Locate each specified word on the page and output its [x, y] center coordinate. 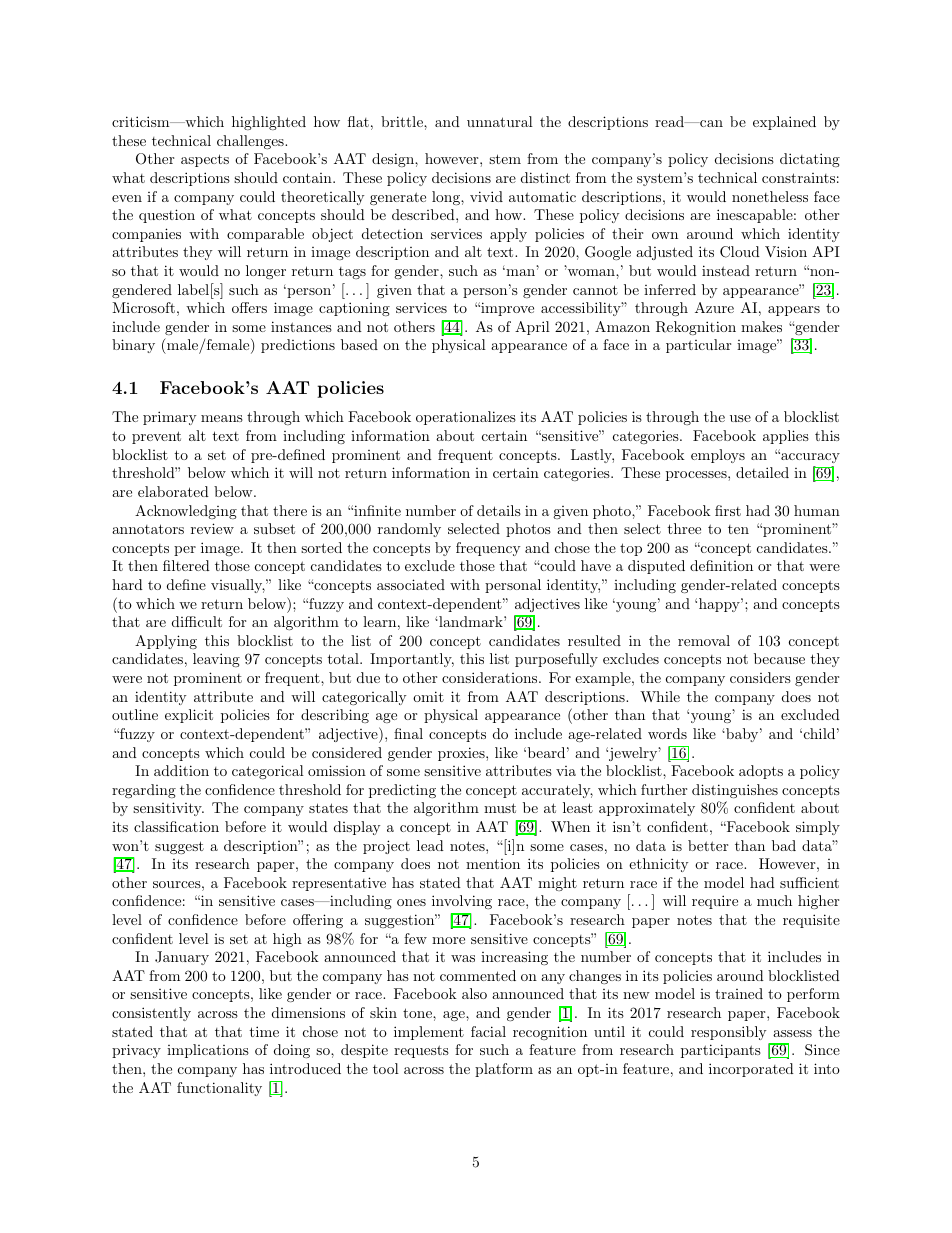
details [499, 510]
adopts [761, 772]
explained [784, 123]
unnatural [500, 121]
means [222, 418]
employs [718, 456]
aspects [205, 160]
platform [504, 1070]
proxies [462, 754]
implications [208, 1051]
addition [181, 770]
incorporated [751, 1070]
